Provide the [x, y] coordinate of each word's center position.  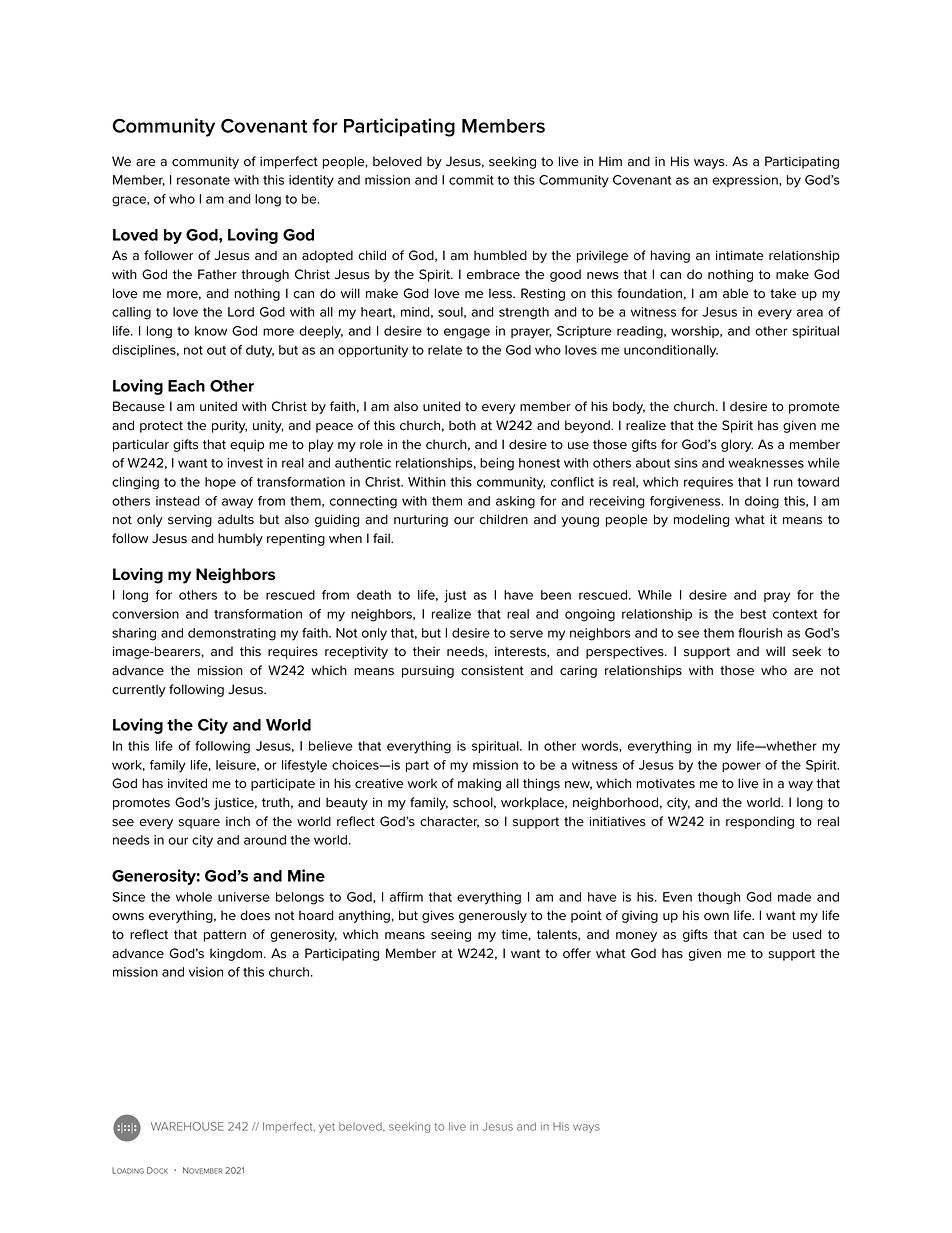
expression [746, 181]
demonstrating [232, 634]
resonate [203, 180]
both [462, 425]
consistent [492, 670]
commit [471, 180]
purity [229, 427]
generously [493, 916]
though [719, 898]
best [753, 614]
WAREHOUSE [187, 1126]
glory [737, 445]
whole [194, 897]
